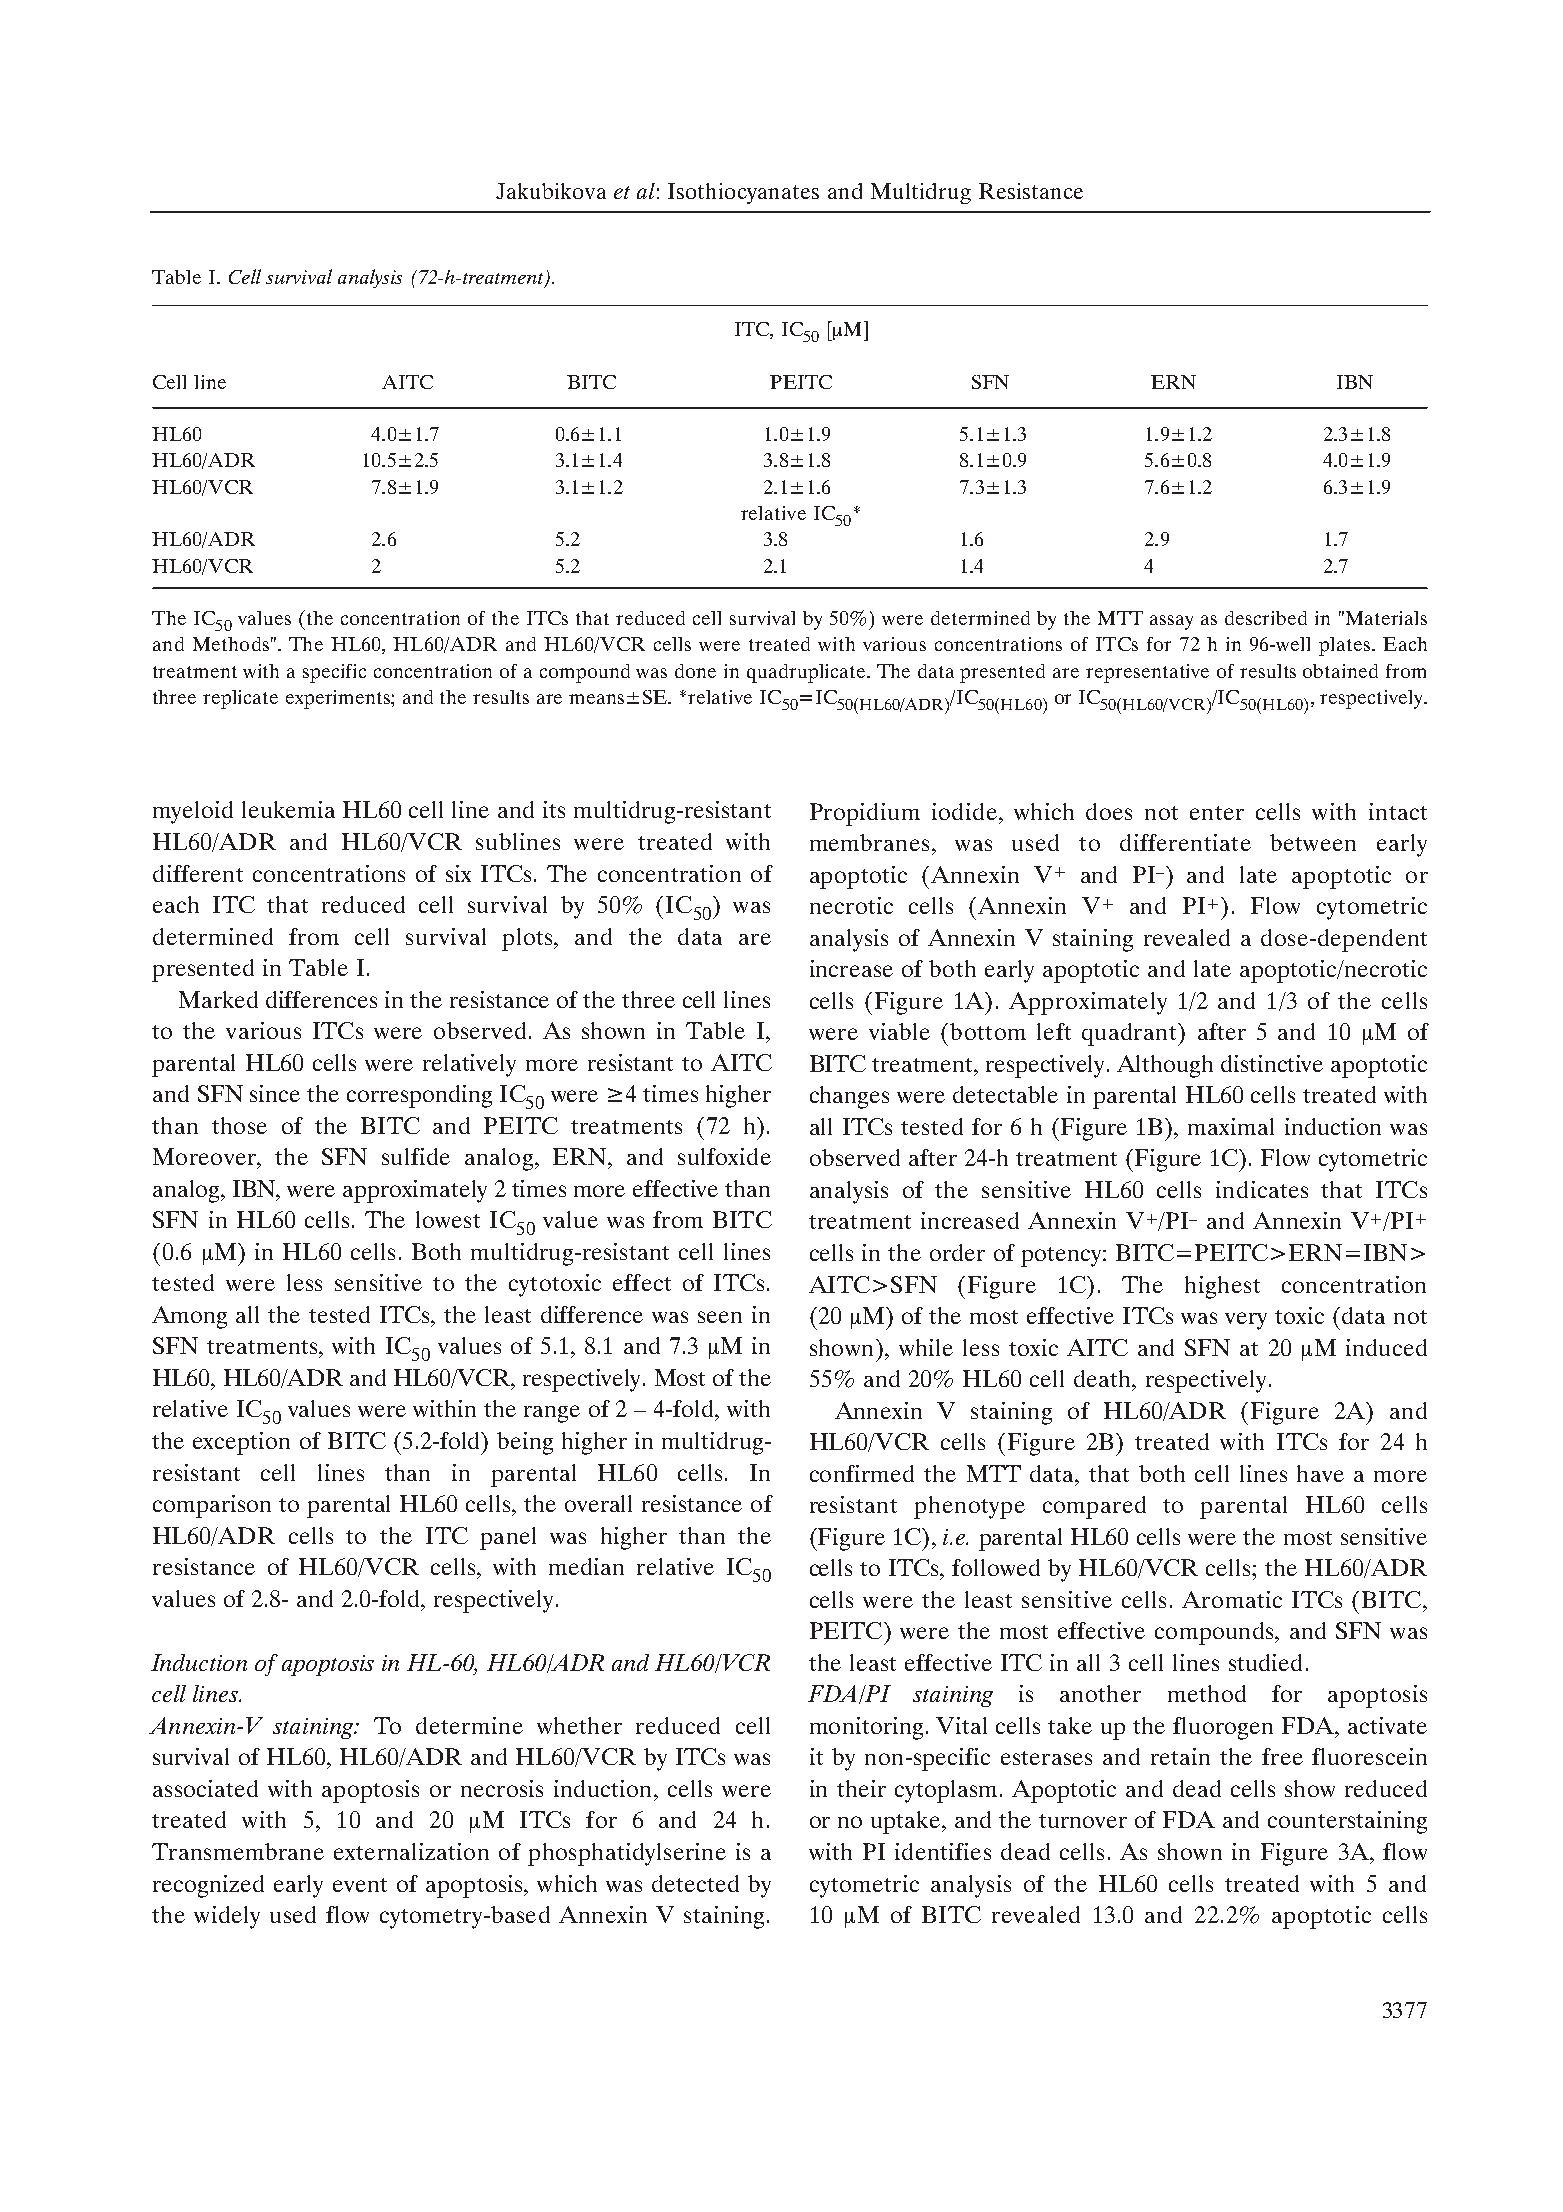  What do you see at coordinates (189, 1317) in the page?
I see `Among` at bounding box center [189, 1317].
